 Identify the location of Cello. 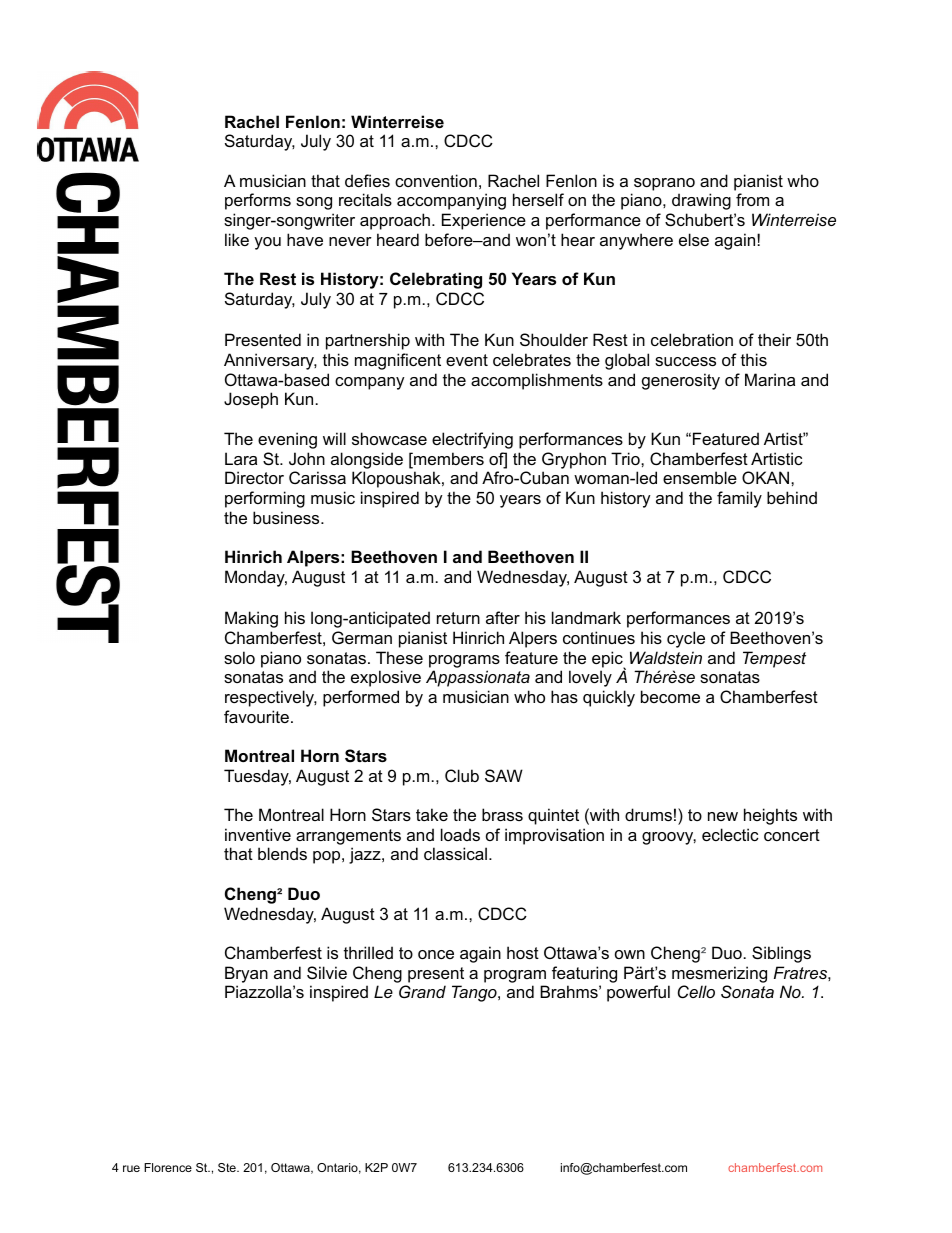
(696, 991).
